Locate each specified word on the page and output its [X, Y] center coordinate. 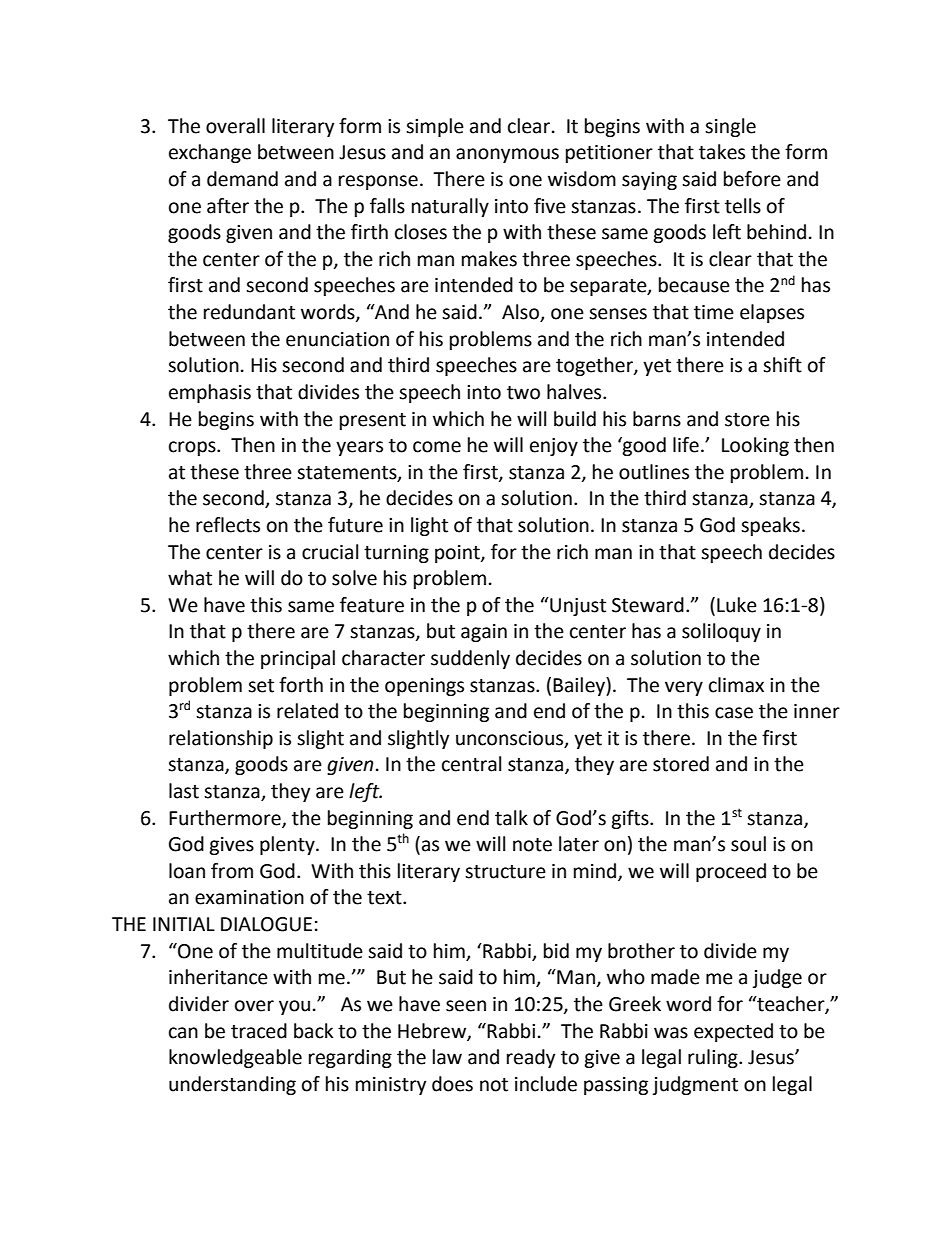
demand [242, 179]
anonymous [507, 155]
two [523, 393]
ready [531, 1058]
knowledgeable [235, 1058]
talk [511, 818]
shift [782, 365]
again [484, 633]
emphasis [210, 393]
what [190, 578]
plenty [288, 845]
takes [722, 152]
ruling [714, 1058]
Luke [737, 605]
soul [748, 844]
